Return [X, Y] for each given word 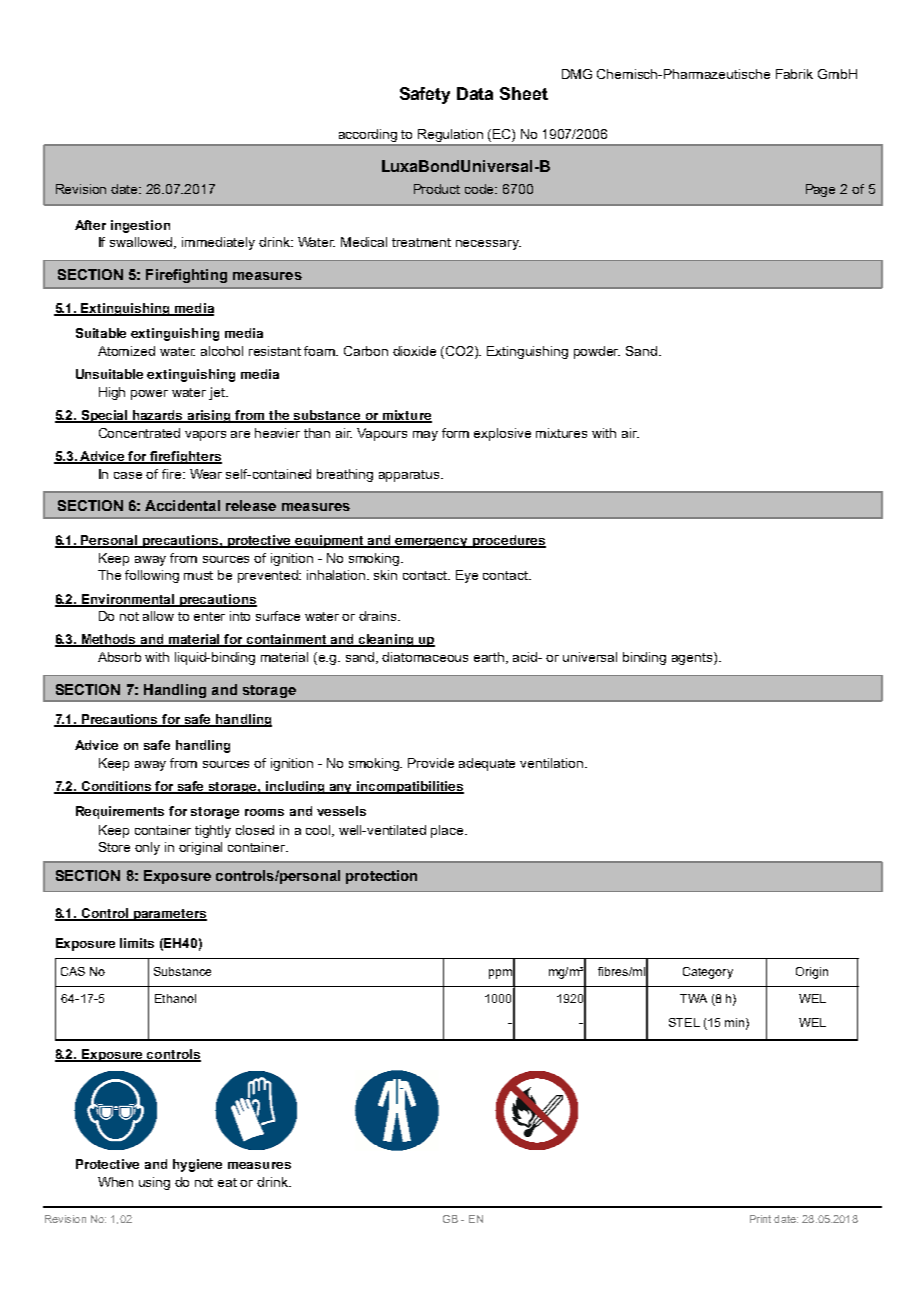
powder [597, 352]
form [455, 433]
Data [475, 93]
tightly [213, 831]
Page [820, 190]
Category [708, 973]
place [449, 831]
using [154, 1183]
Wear [206, 474]
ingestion [140, 226]
